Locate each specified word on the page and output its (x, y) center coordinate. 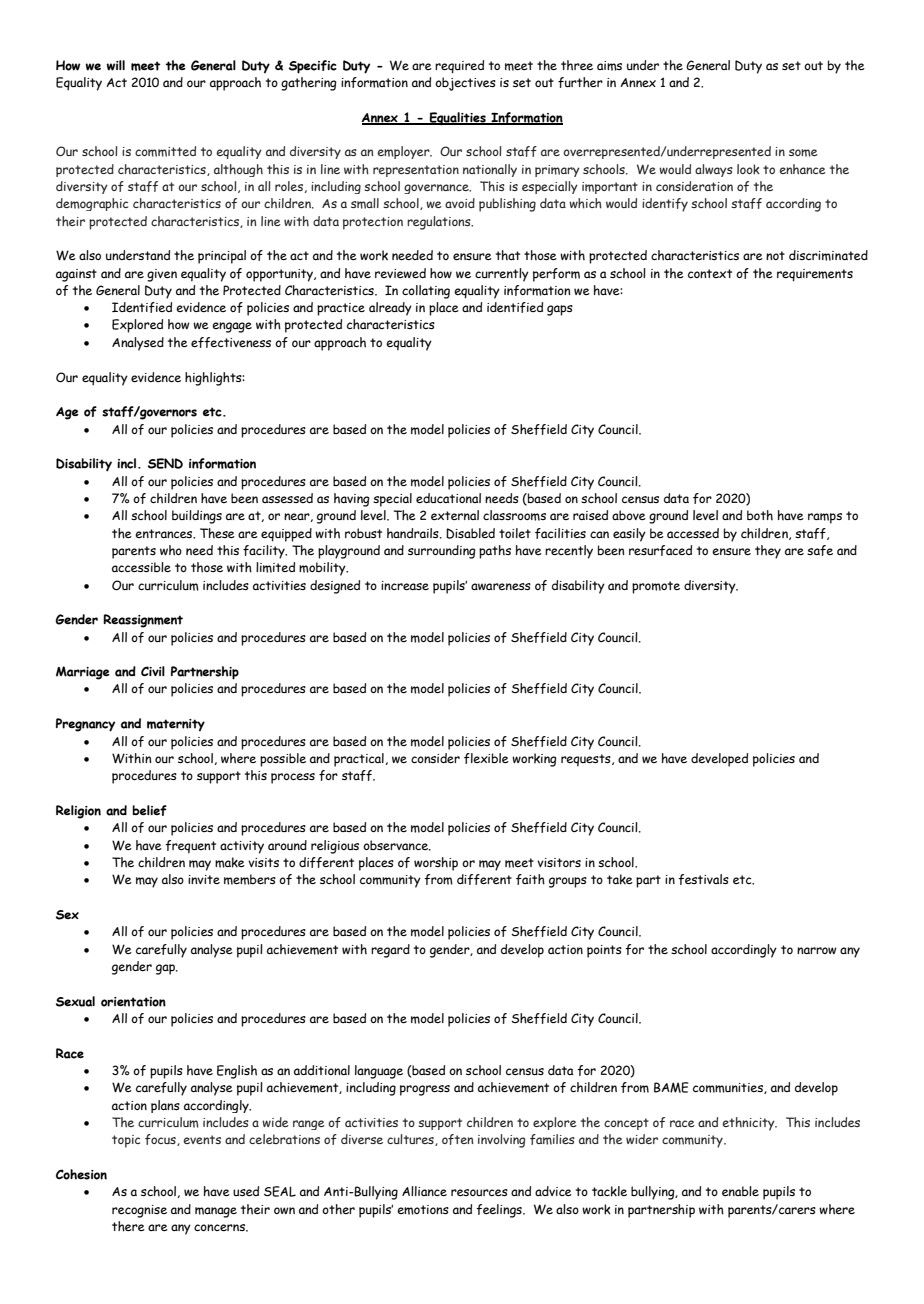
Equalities (458, 119)
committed (165, 151)
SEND (165, 463)
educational (448, 498)
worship (436, 864)
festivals (703, 879)
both (760, 515)
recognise (139, 1211)
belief (149, 810)
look (748, 169)
